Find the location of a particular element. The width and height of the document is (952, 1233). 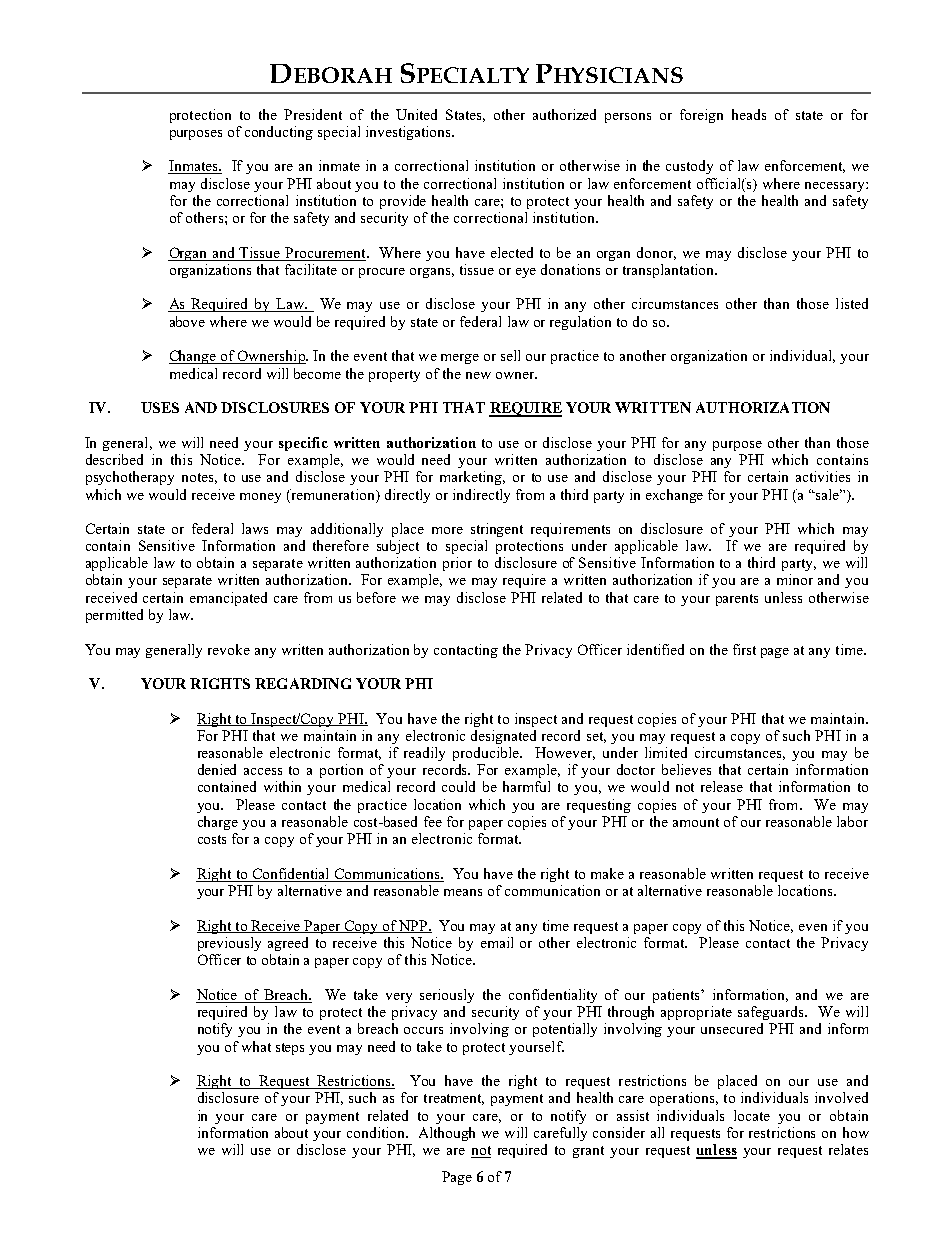

investigations is located at coordinates (409, 133).
